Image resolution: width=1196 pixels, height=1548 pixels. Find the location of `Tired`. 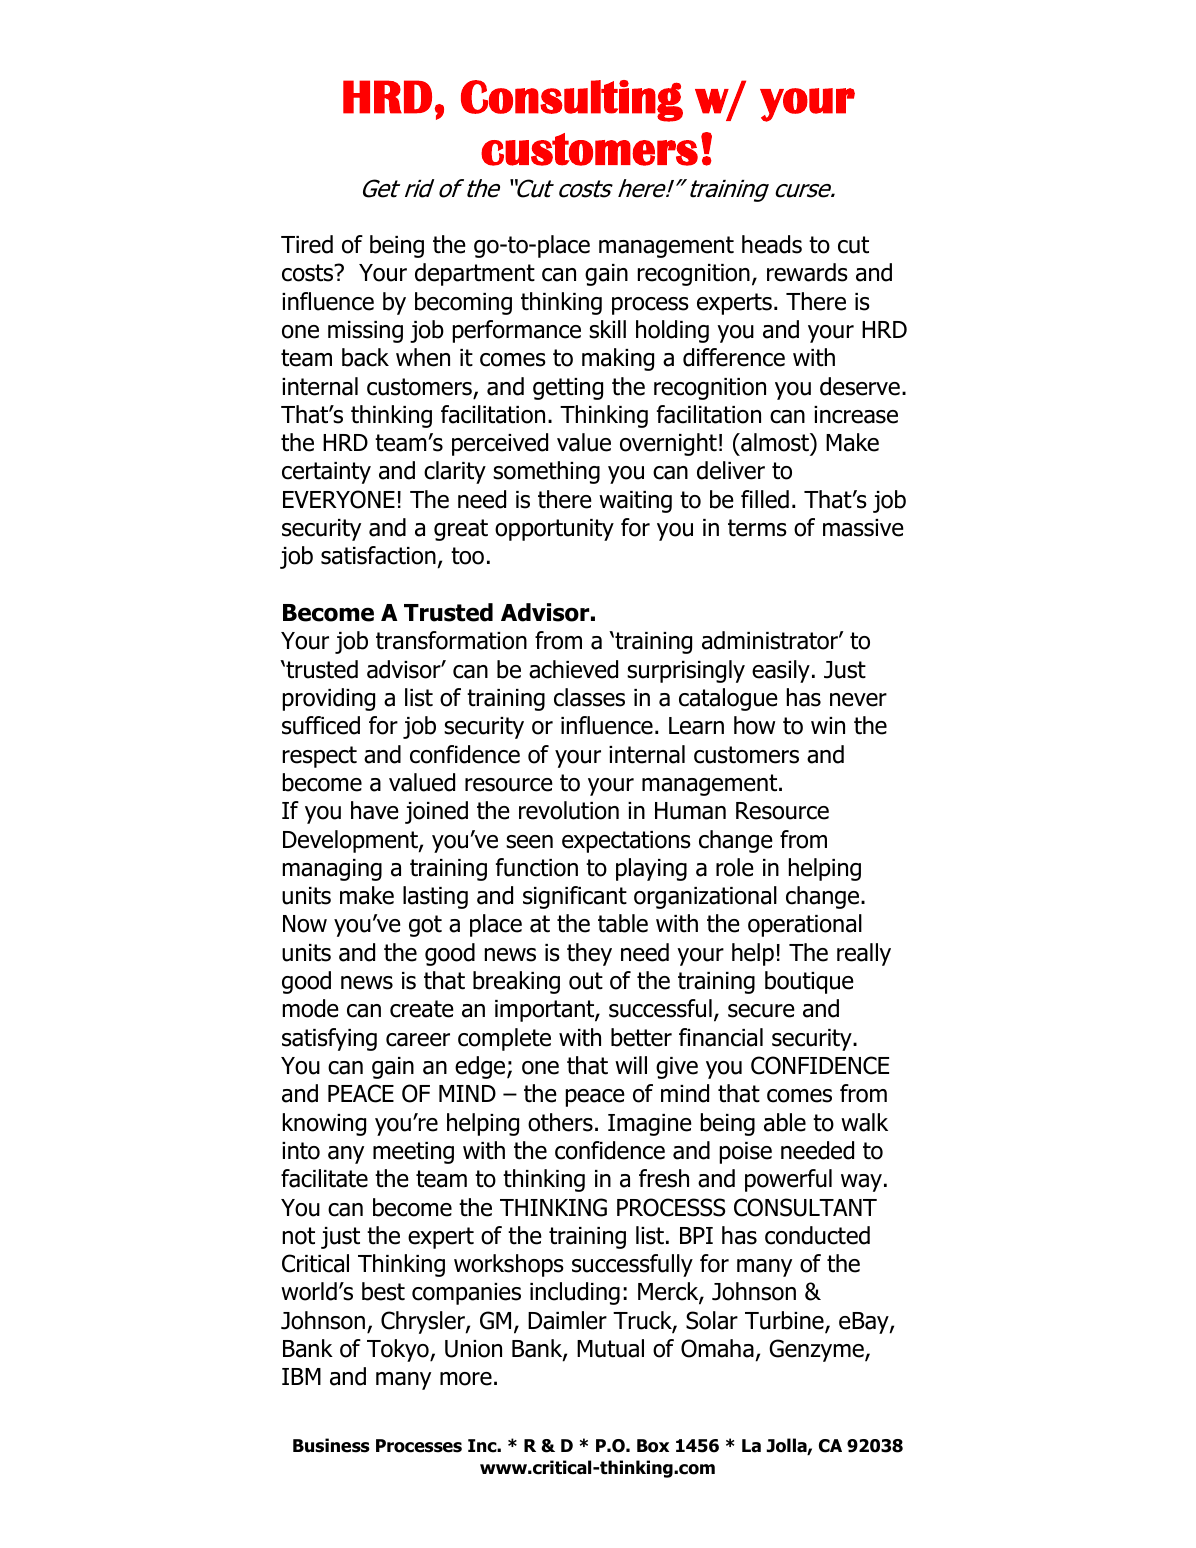

Tired is located at coordinates (307, 244).
